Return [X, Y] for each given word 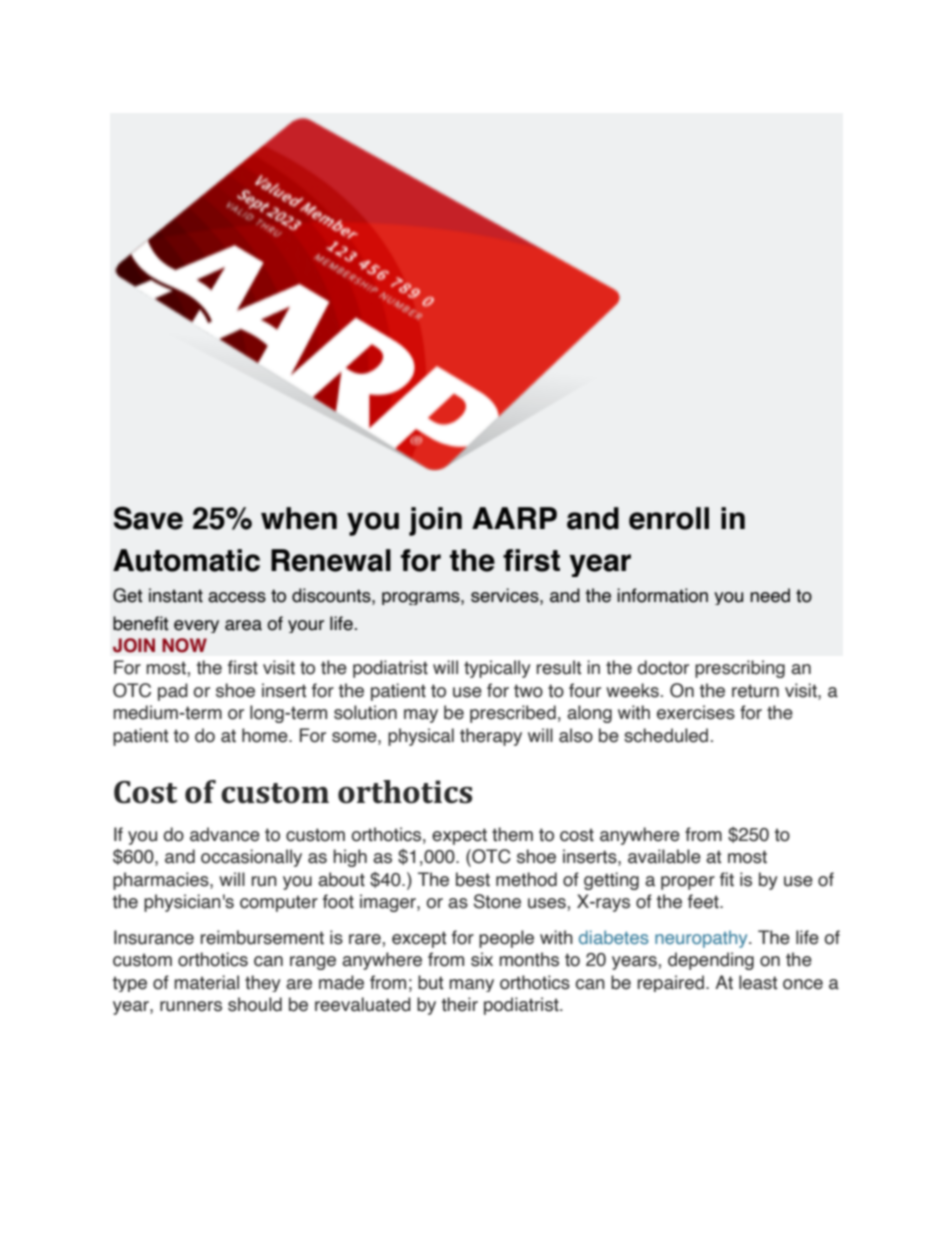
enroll [669, 518]
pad [173, 692]
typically [497, 669]
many [471, 985]
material [206, 982]
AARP [514, 518]
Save [148, 518]
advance [225, 834]
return [755, 691]
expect [459, 836]
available [664, 856]
